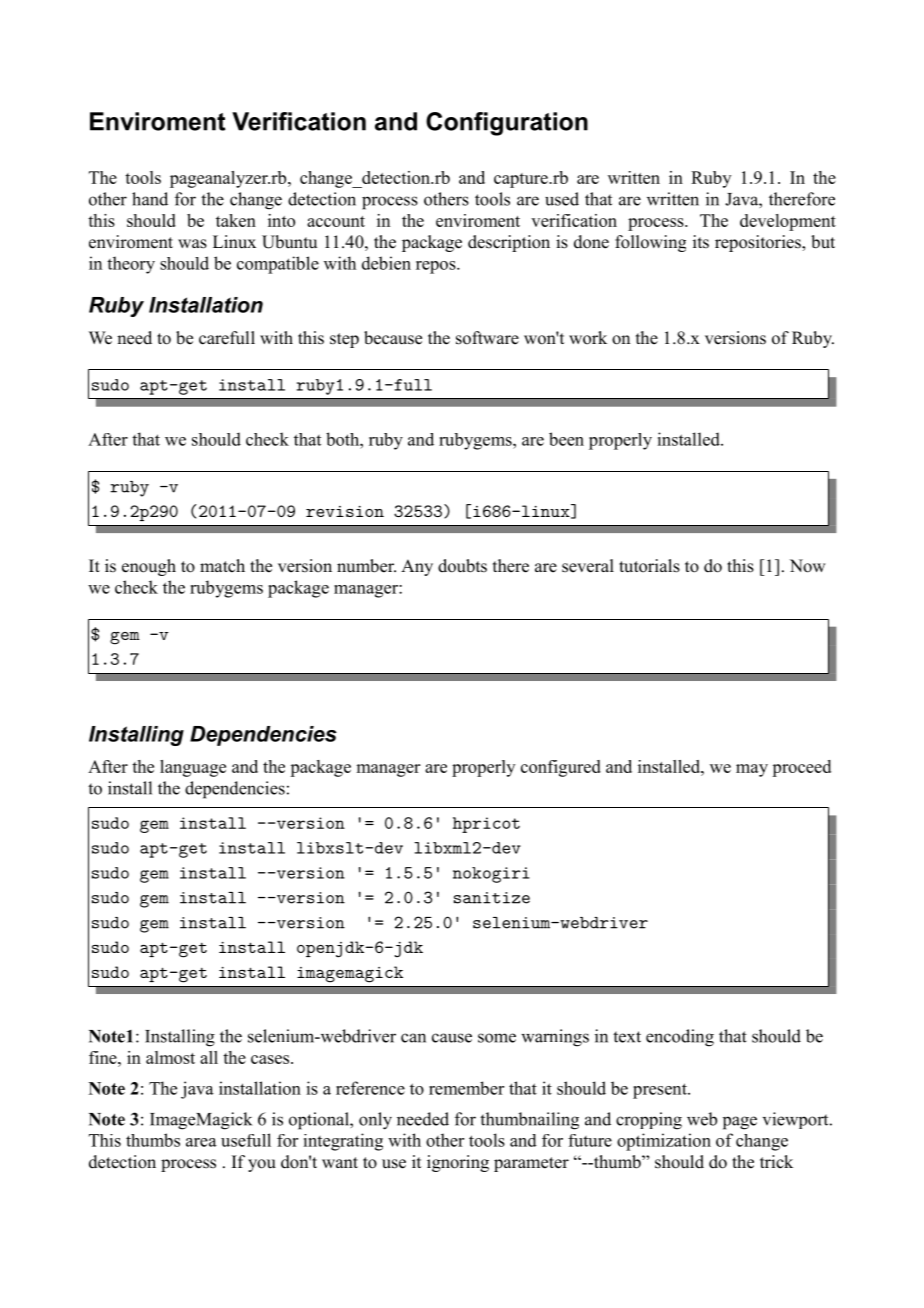 This screenshot has height=1308, width=924. Describe the element at coordinates (193, 768) in the screenshot. I see `language` at that location.
